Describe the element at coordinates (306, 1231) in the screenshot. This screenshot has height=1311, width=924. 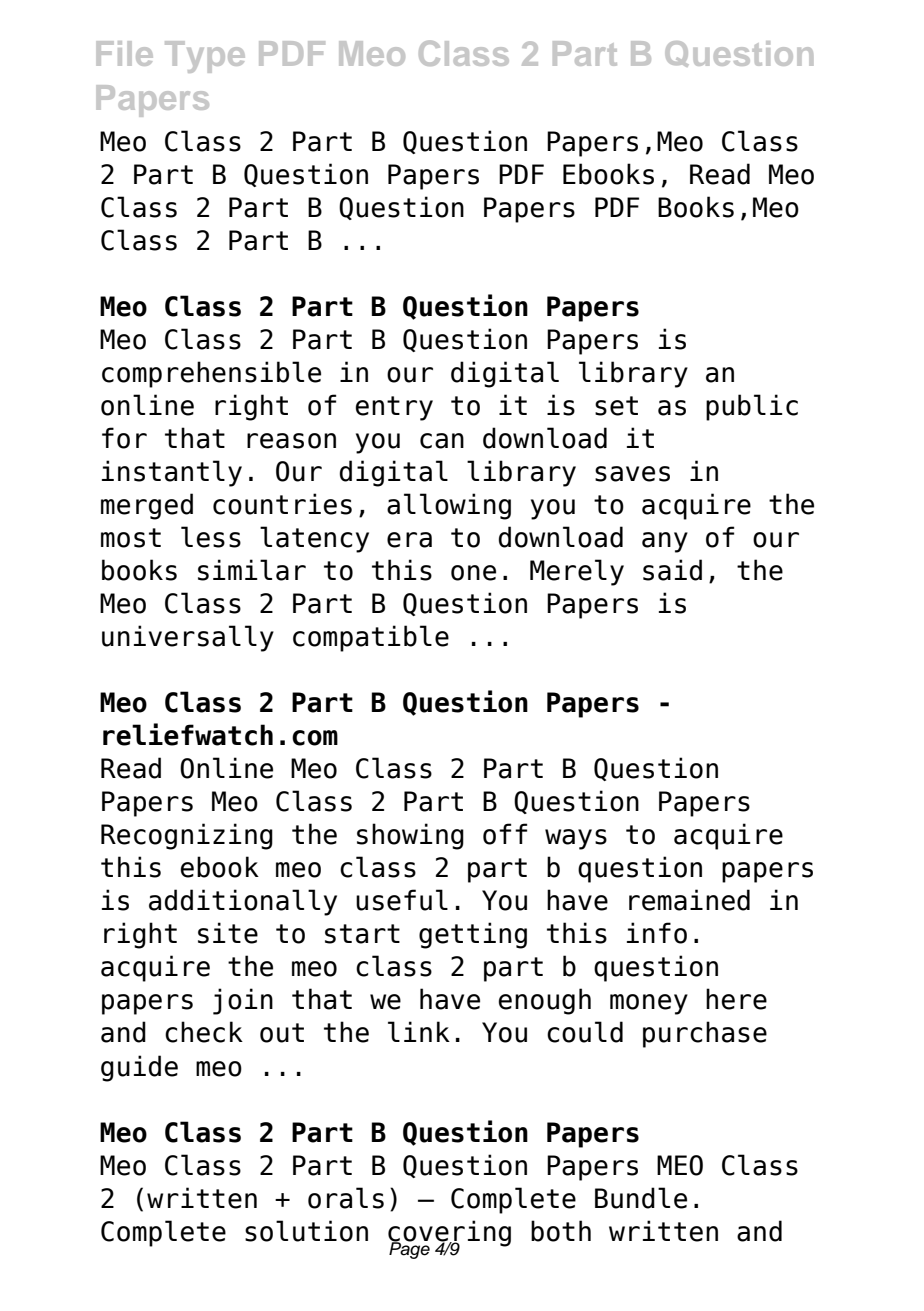
I see `solution` at that location.
